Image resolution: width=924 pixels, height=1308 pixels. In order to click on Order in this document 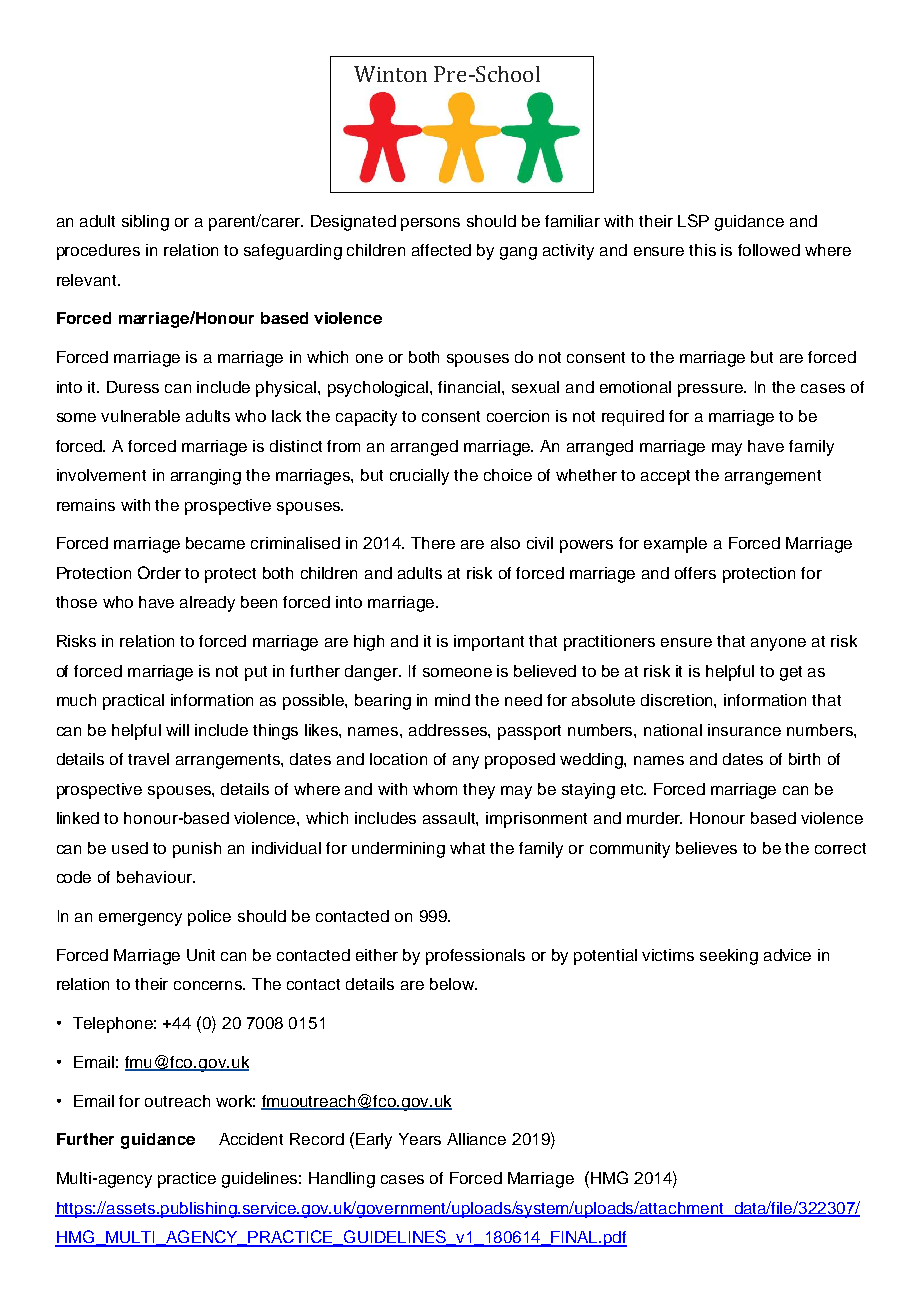, I will do `click(159, 572)`.
